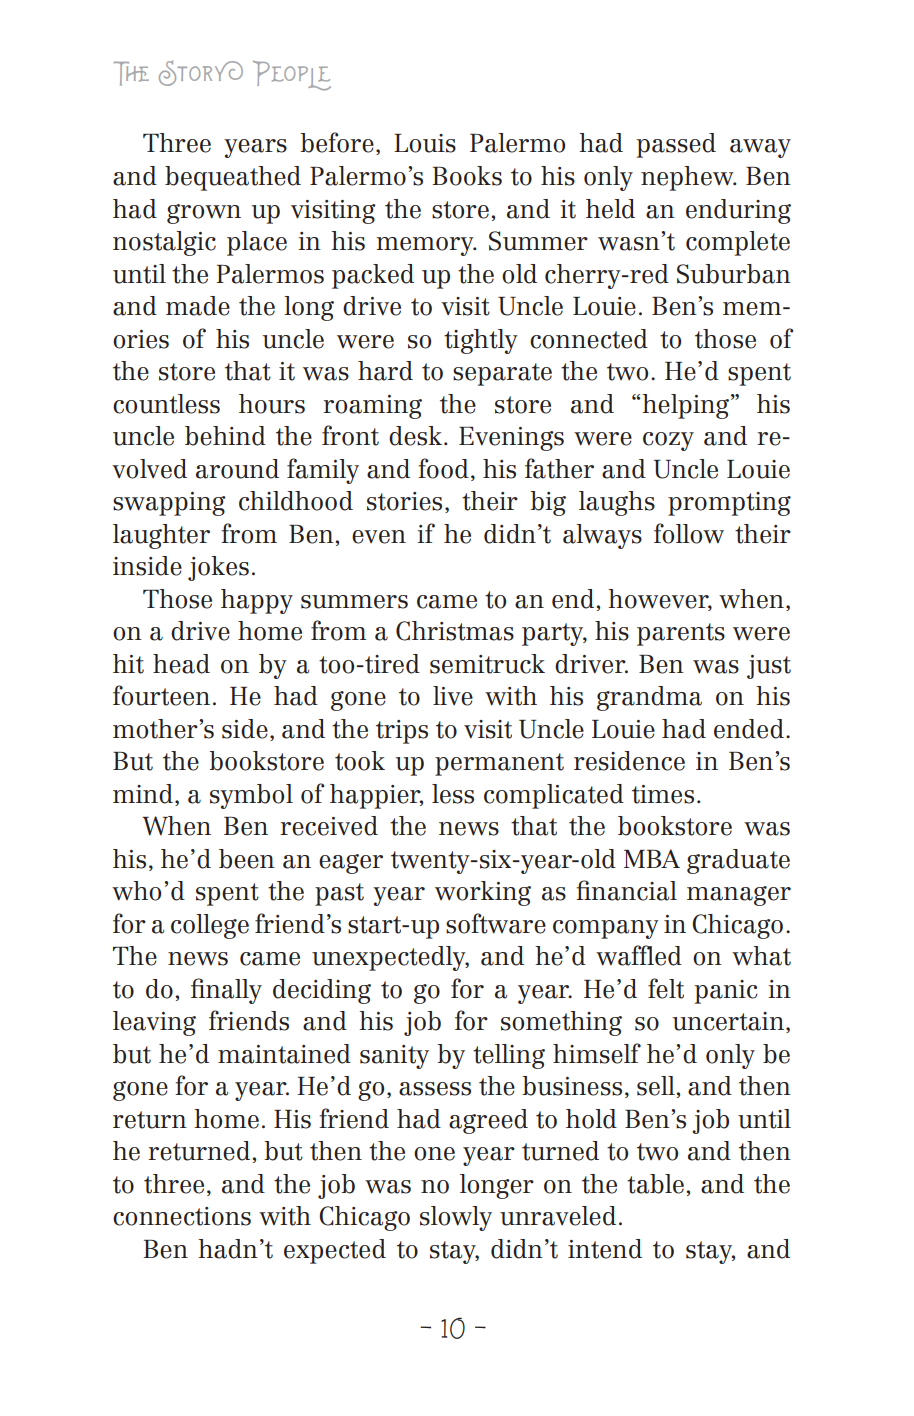 The width and height of the screenshot is (914, 1416). Describe the element at coordinates (676, 145) in the screenshot. I see `passed` at that location.
